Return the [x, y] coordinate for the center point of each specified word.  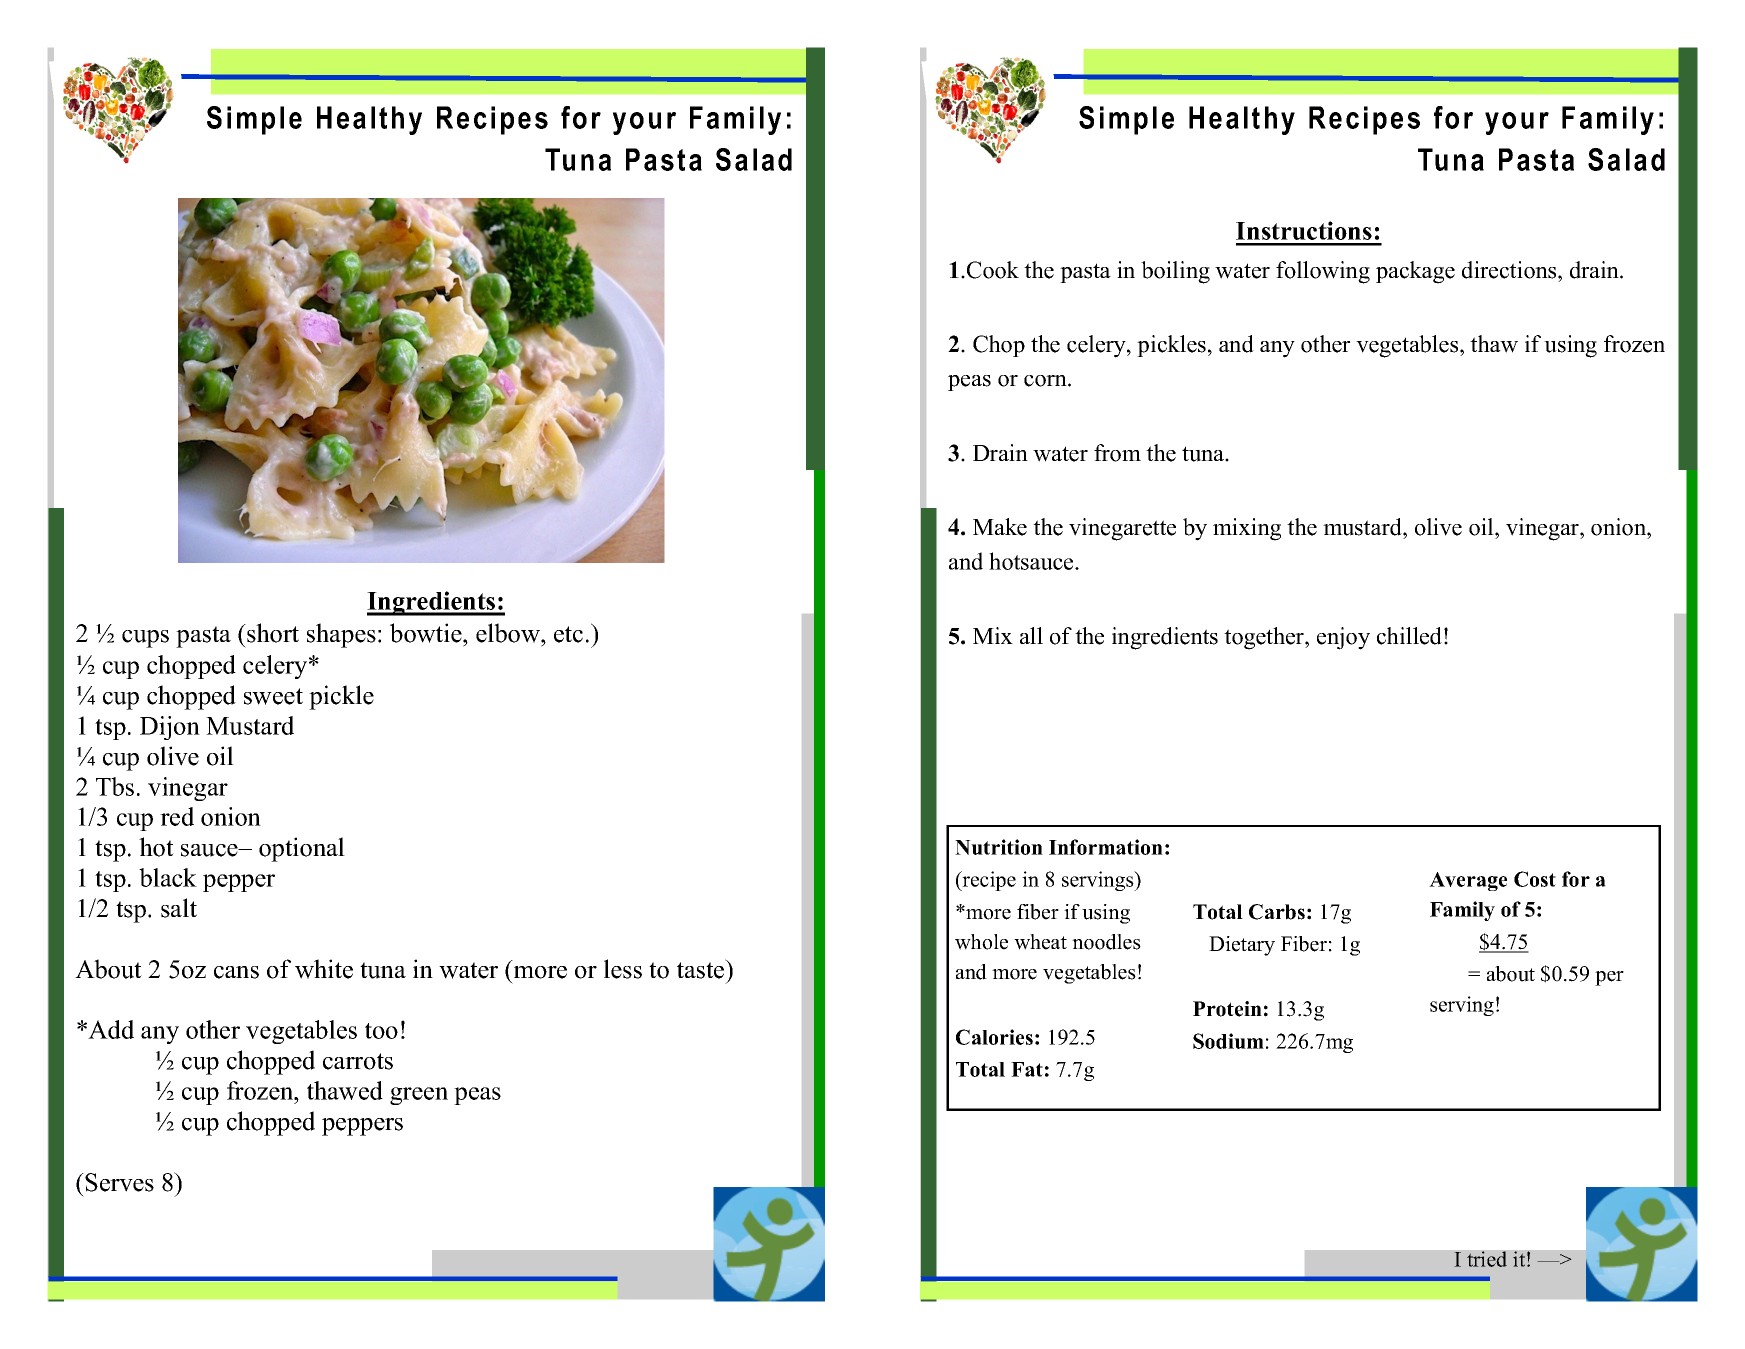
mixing [1247, 529]
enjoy [1343, 638]
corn [1046, 381]
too [381, 1031]
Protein [1227, 1009]
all [1031, 635]
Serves [119, 1182]
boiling [1175, 272]
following [1323, 272]
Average [1468, 881]
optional [302, 849]
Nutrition [999, 847]
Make [1000, 527]
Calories [994, 1037]
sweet [273, 696]
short [272, 633]
